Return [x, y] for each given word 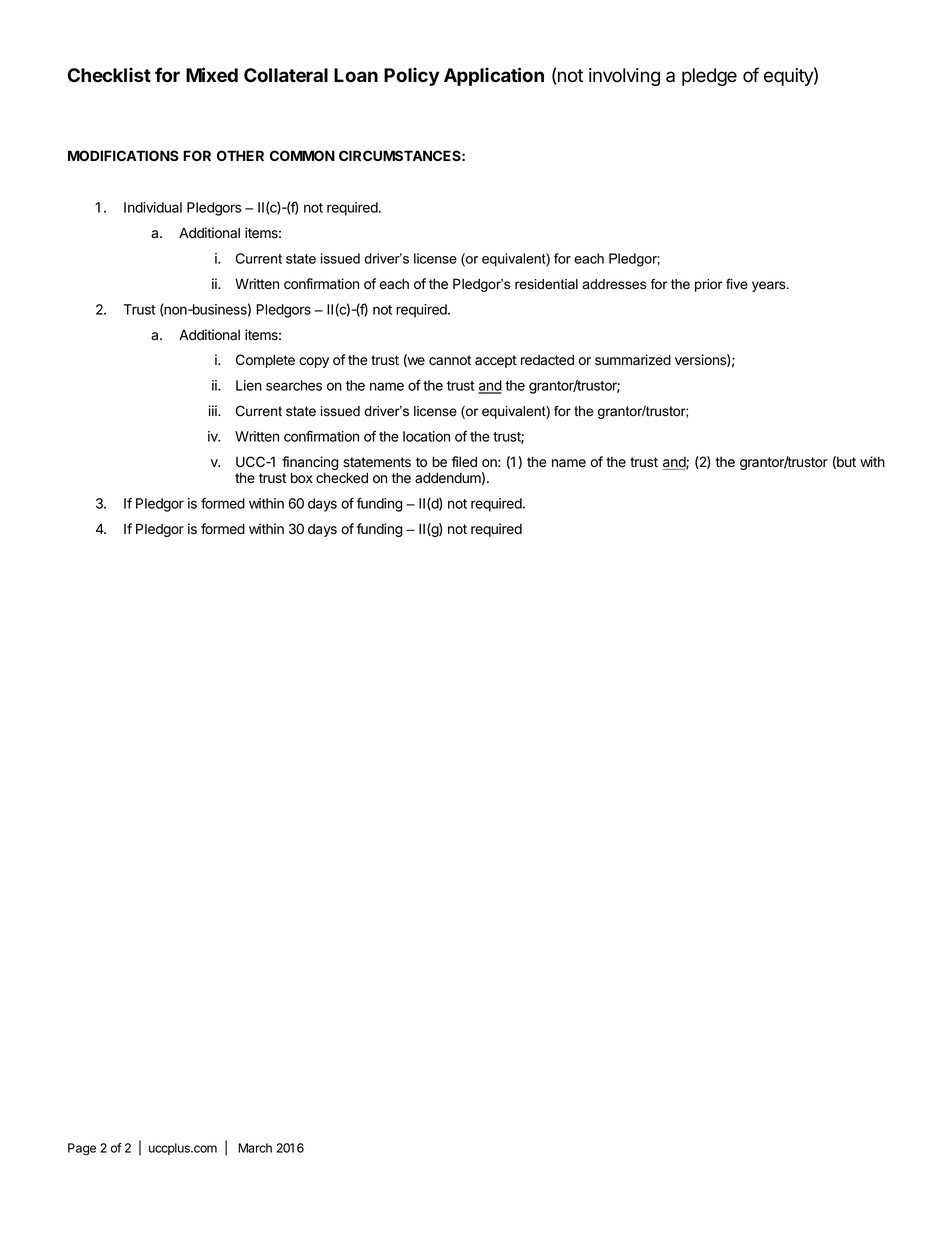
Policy [412, 76]
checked [342, 477]
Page [82, 1149]
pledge [709, 77]
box [302, 478]
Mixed [212, 75]
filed [464, 461]
